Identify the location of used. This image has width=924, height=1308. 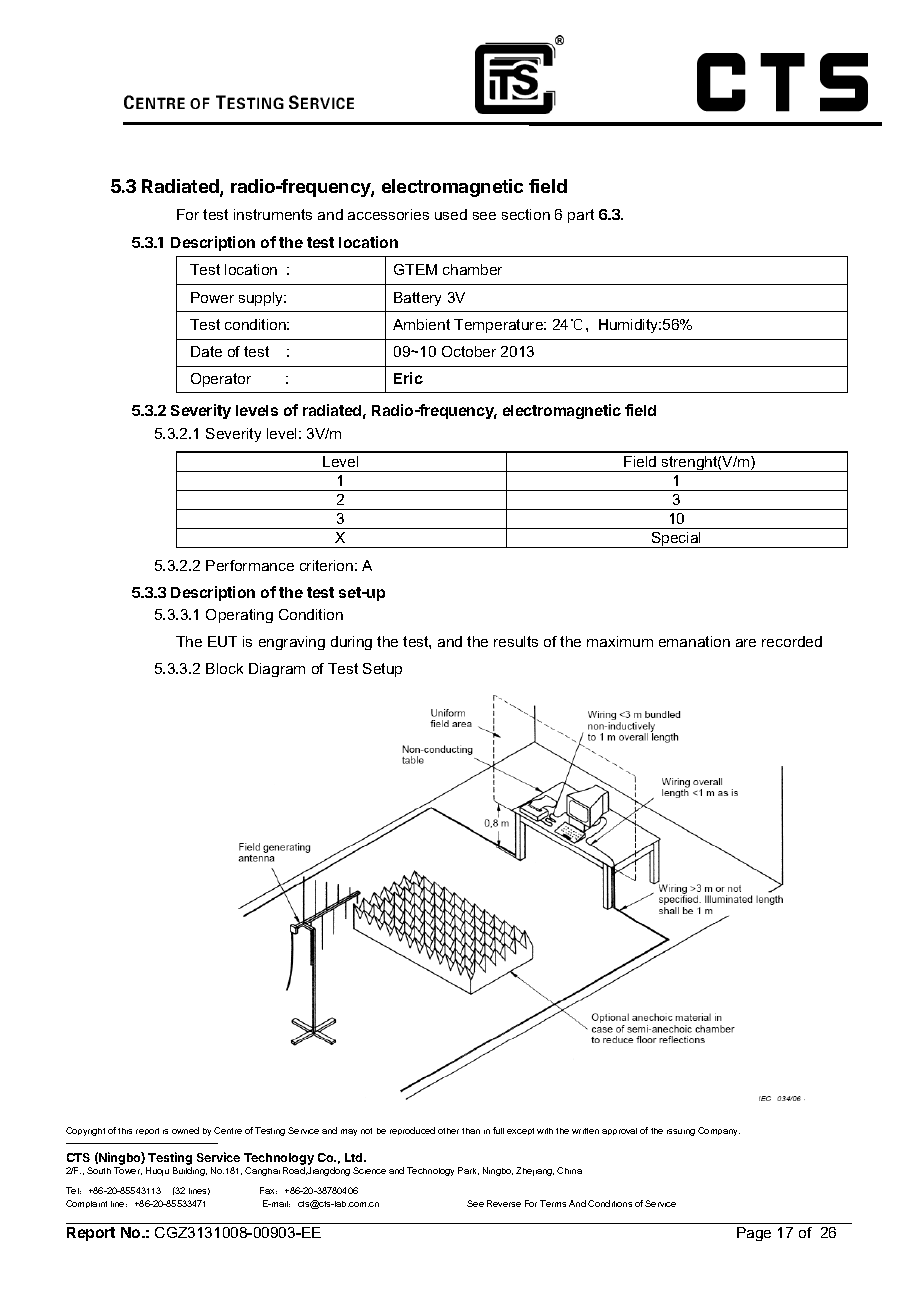
(451, 214).
